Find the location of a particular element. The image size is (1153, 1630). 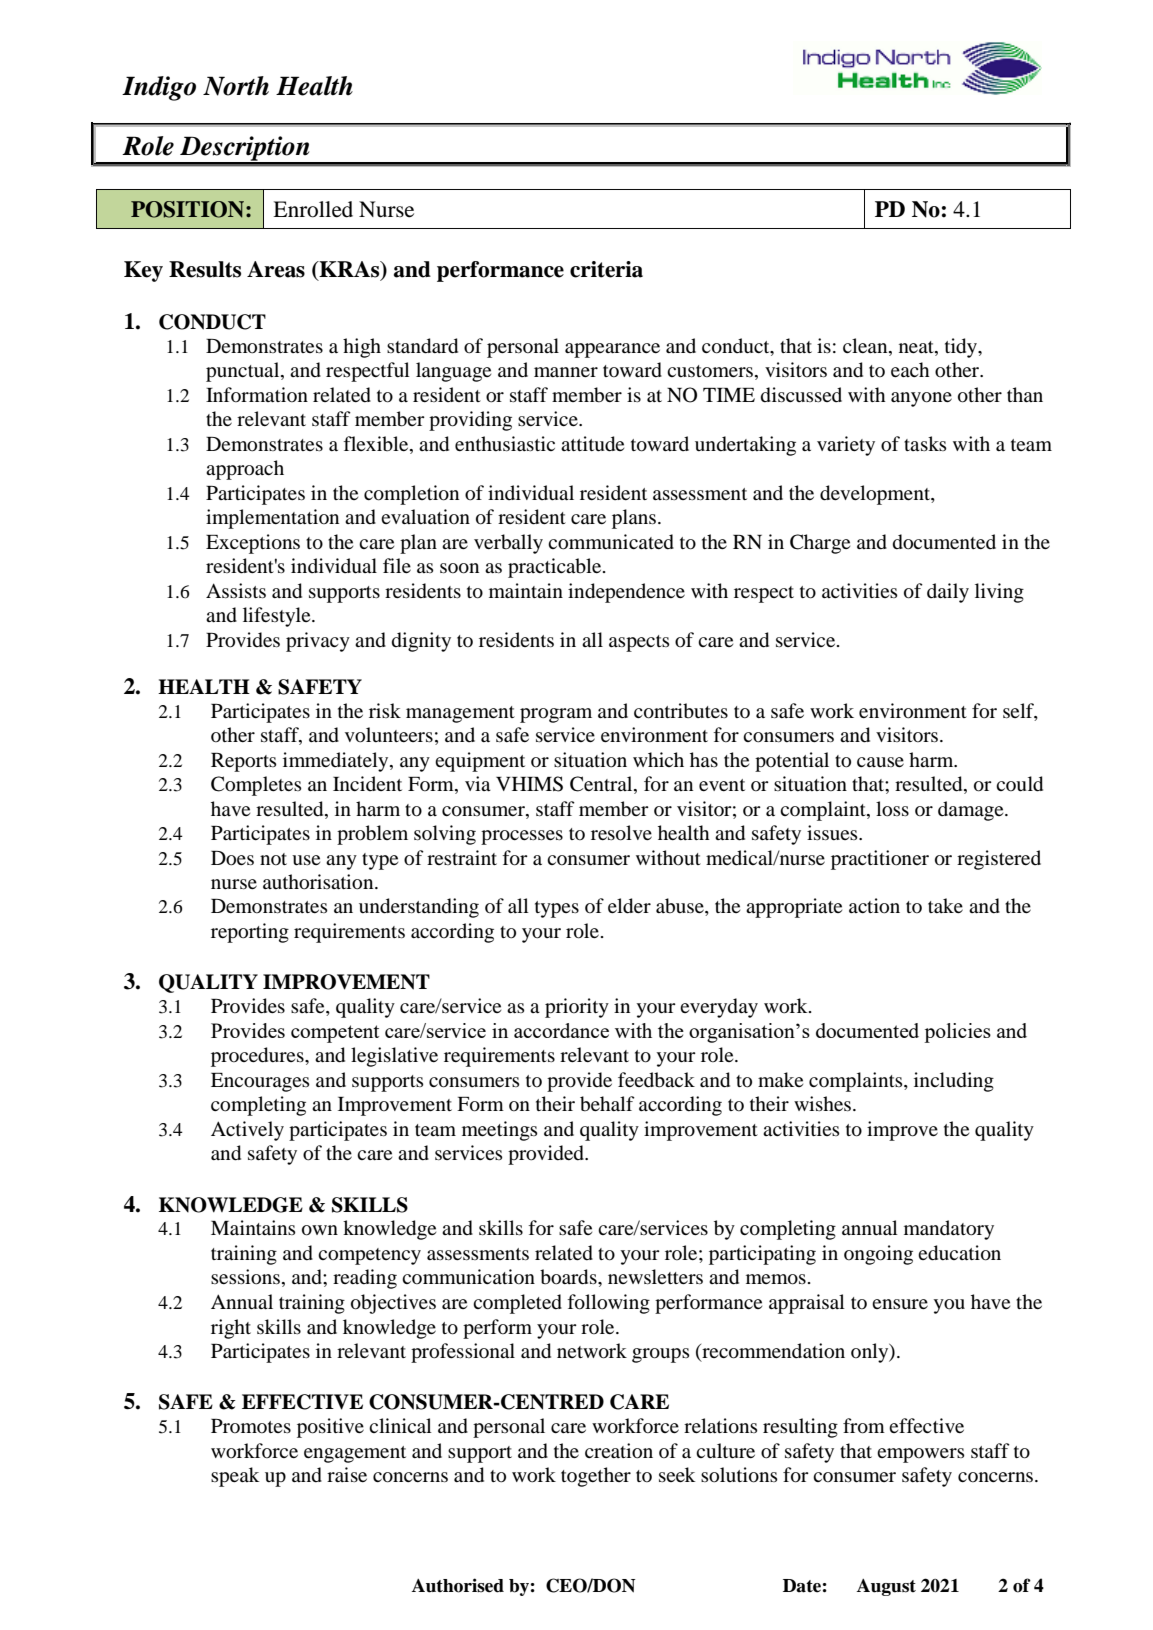

program is located at coordinates (556, 715).
